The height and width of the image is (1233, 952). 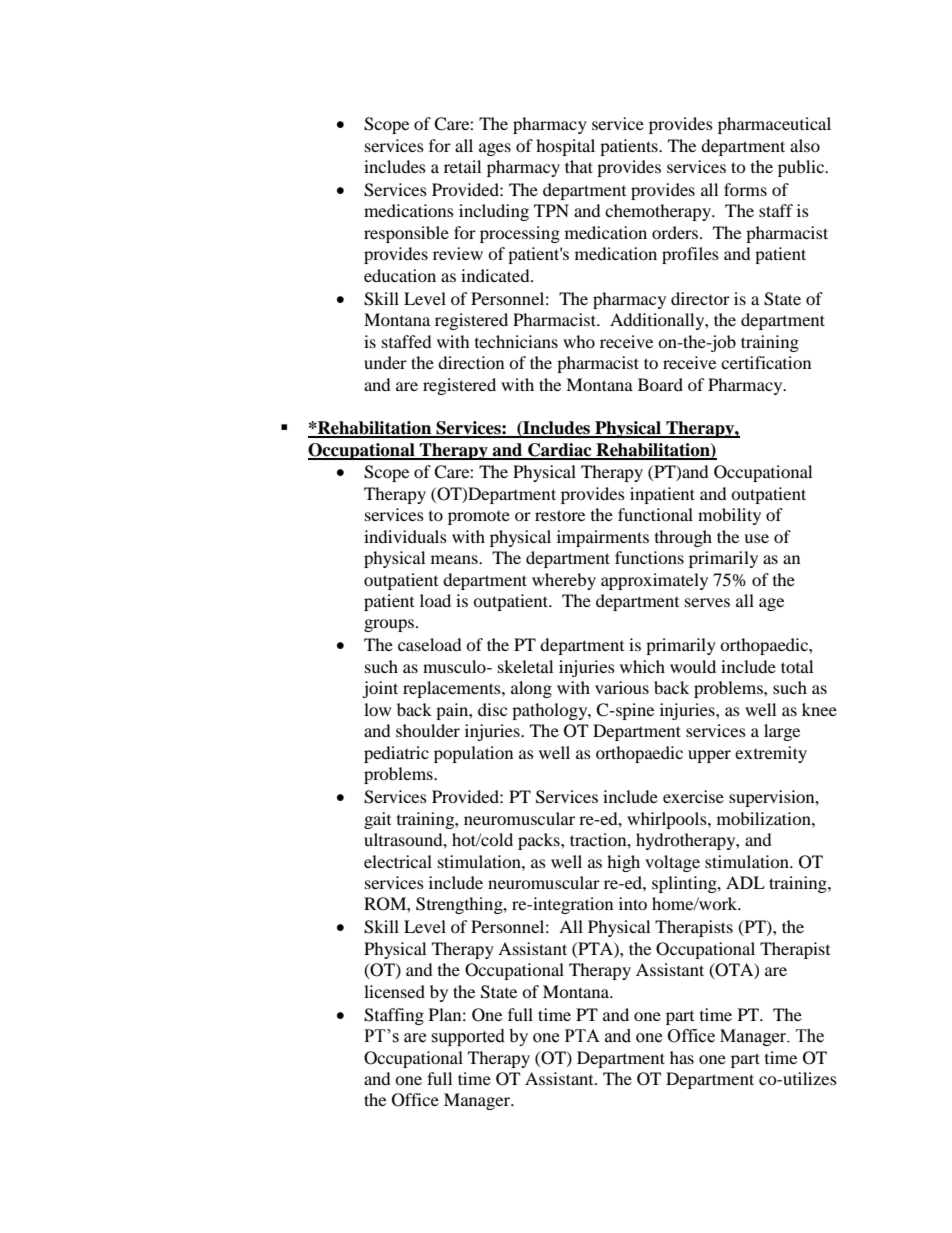 I want to click on ADL, so click(x=745, y=882).
